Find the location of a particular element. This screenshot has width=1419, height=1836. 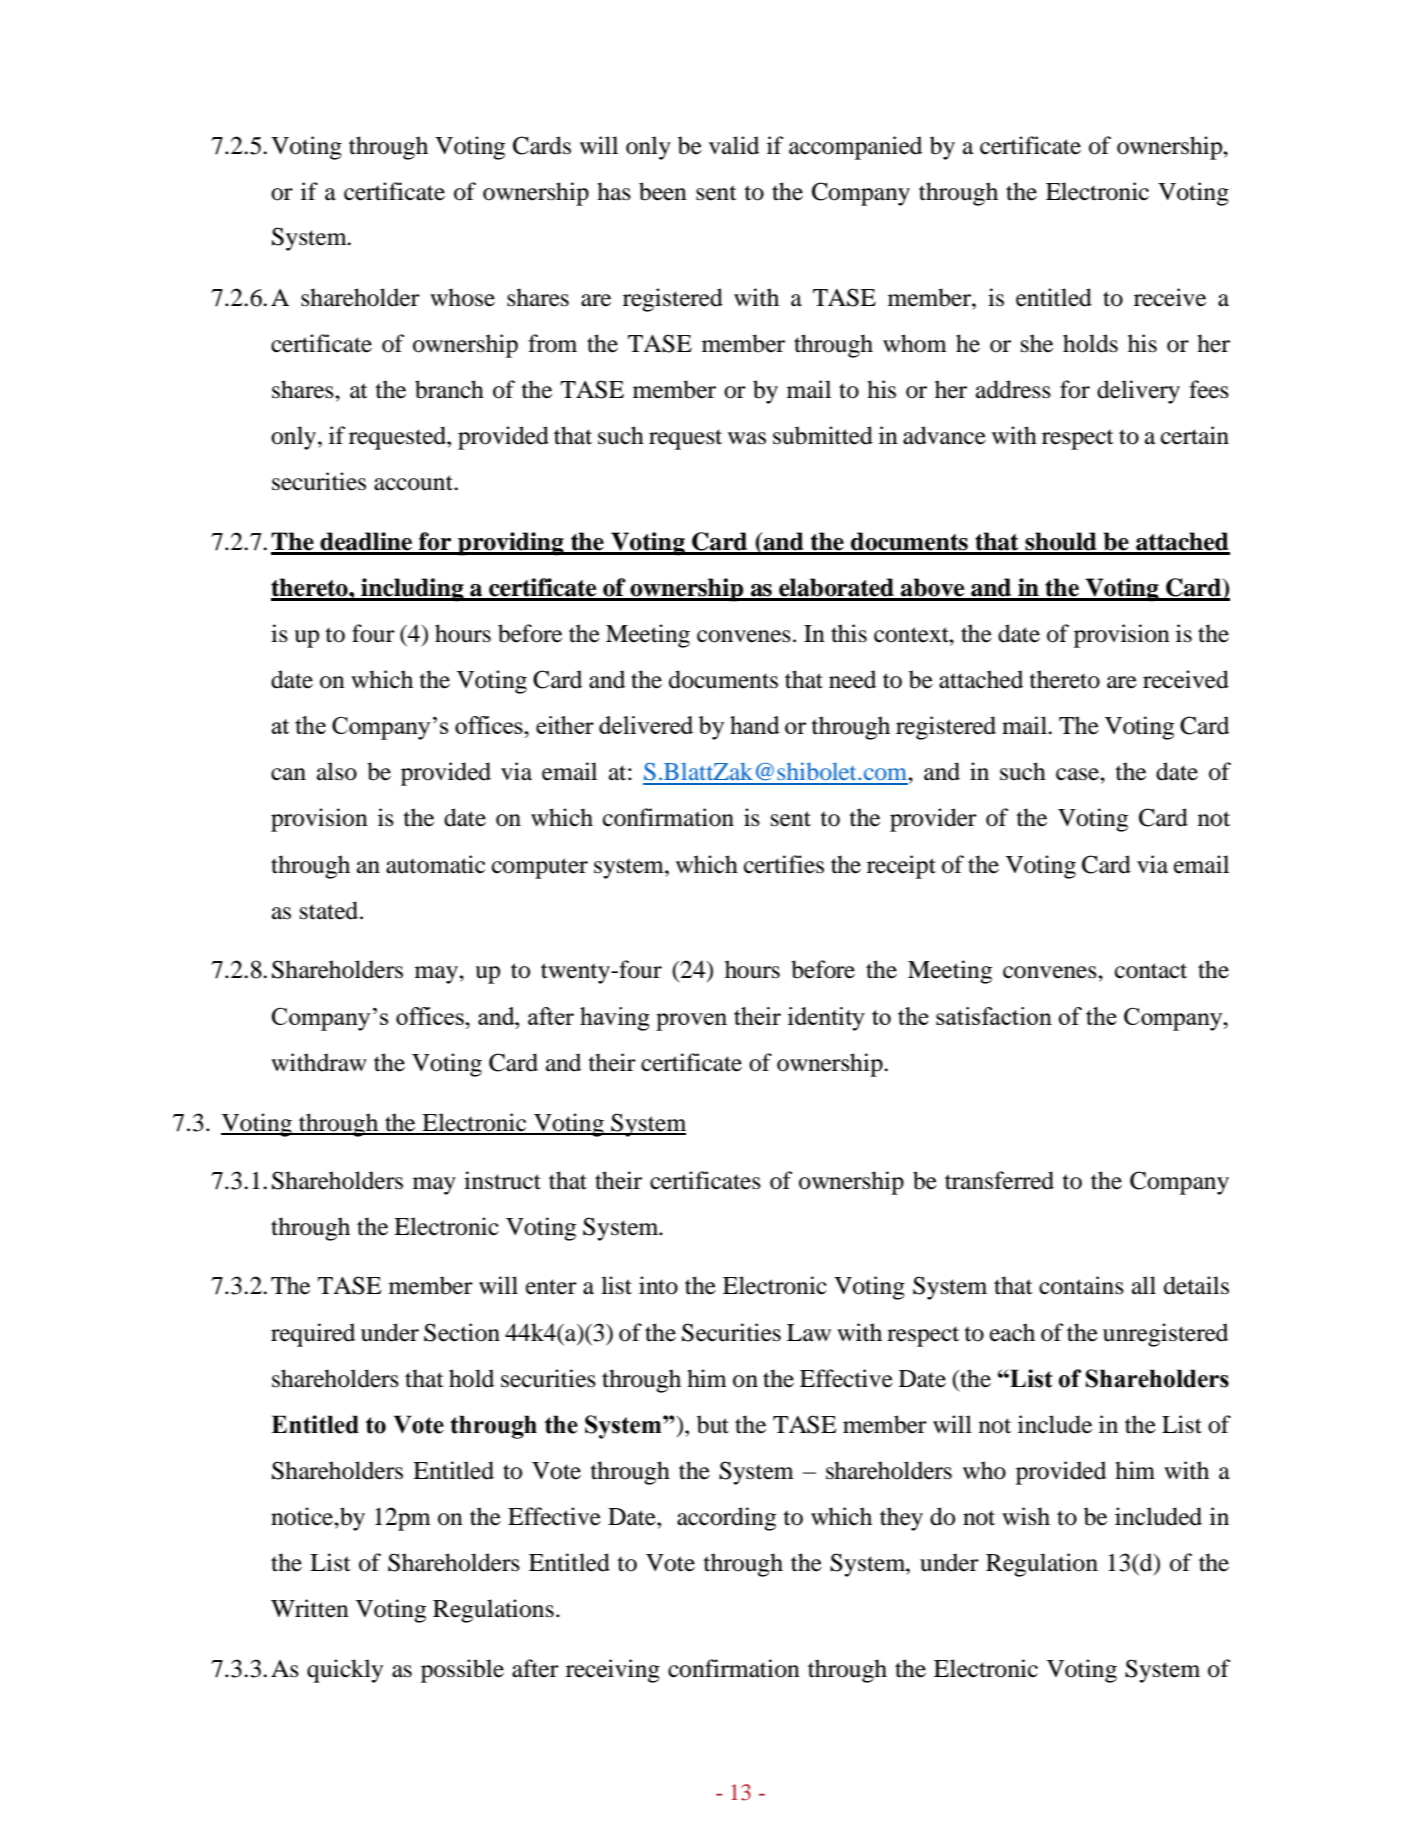

valid is located at coordinates (734, 145).
